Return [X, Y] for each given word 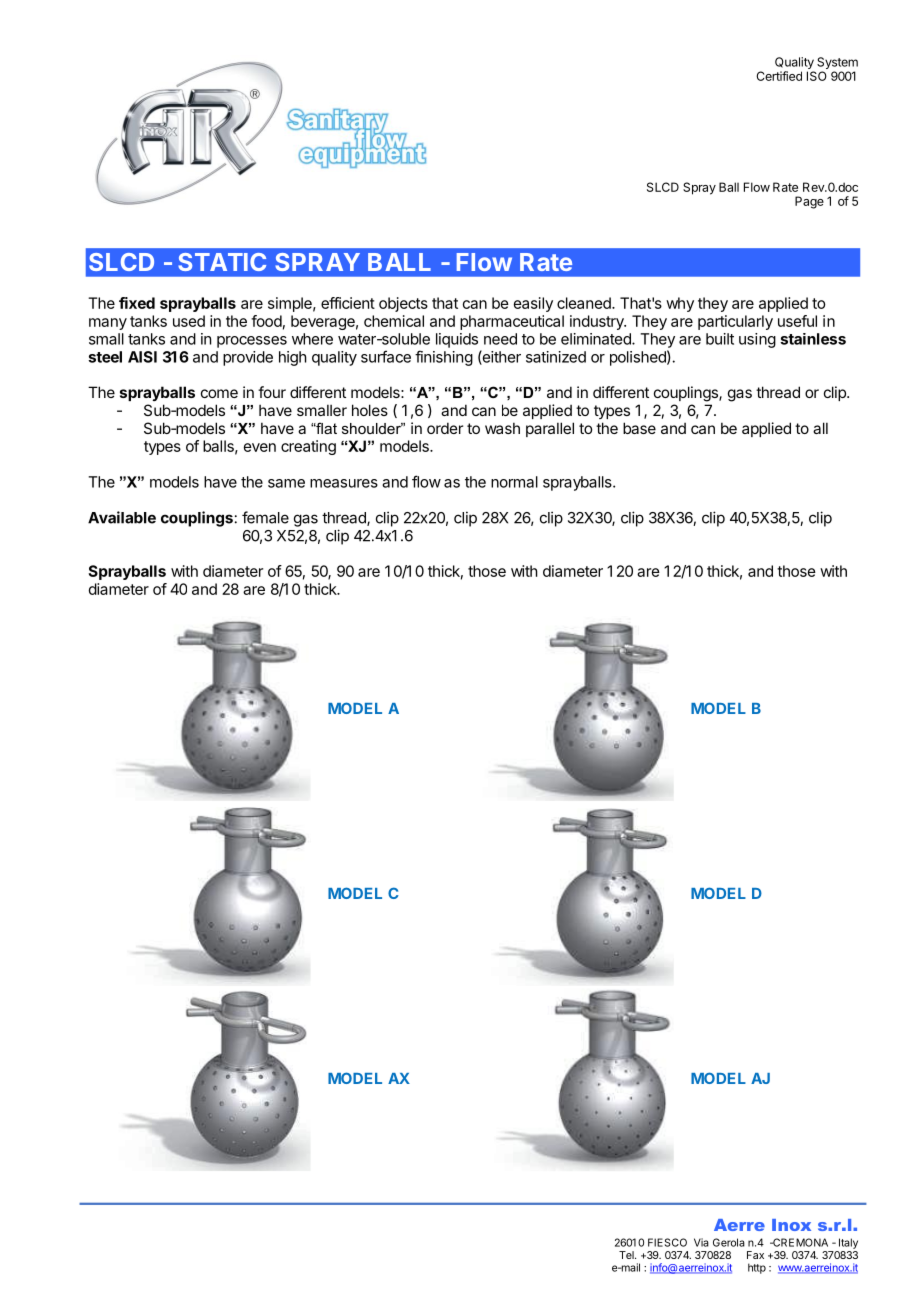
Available [122, 517]
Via [701, 1242]
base [639, 428]
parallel [550, 429]
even [260, 447]
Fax [755, 1255]
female [265, 517]
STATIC [222, 262]
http [757, 1268]
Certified [779, 76]
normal [514, 482]
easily [533, 304]
